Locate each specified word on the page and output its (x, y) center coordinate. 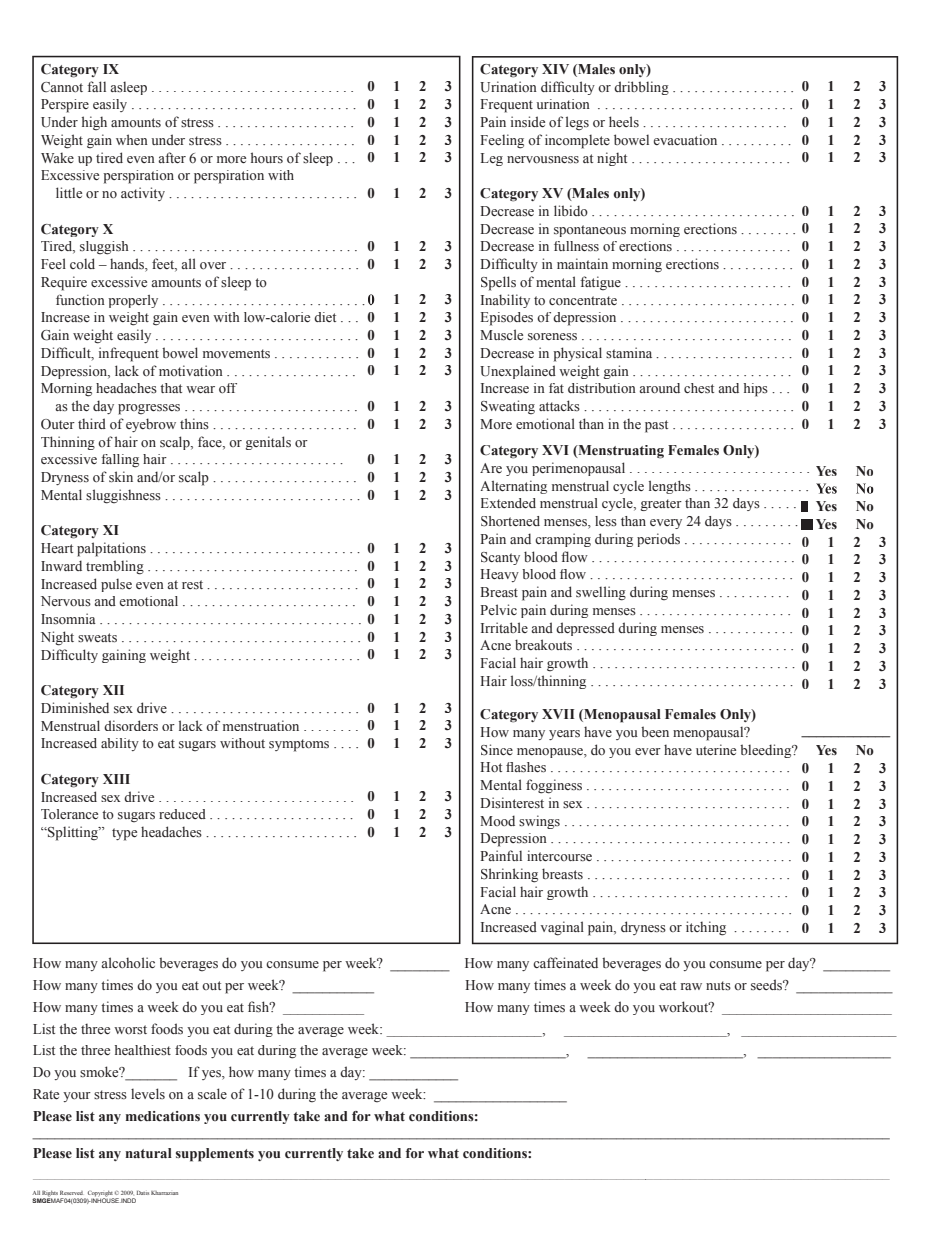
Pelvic (498, 609)
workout (685, 1007)
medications (163, 1116)
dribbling (641, 88)
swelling (601, 593)
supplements (215, 1155)
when (132, 139)
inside (528, 122)
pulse (116, 585)
